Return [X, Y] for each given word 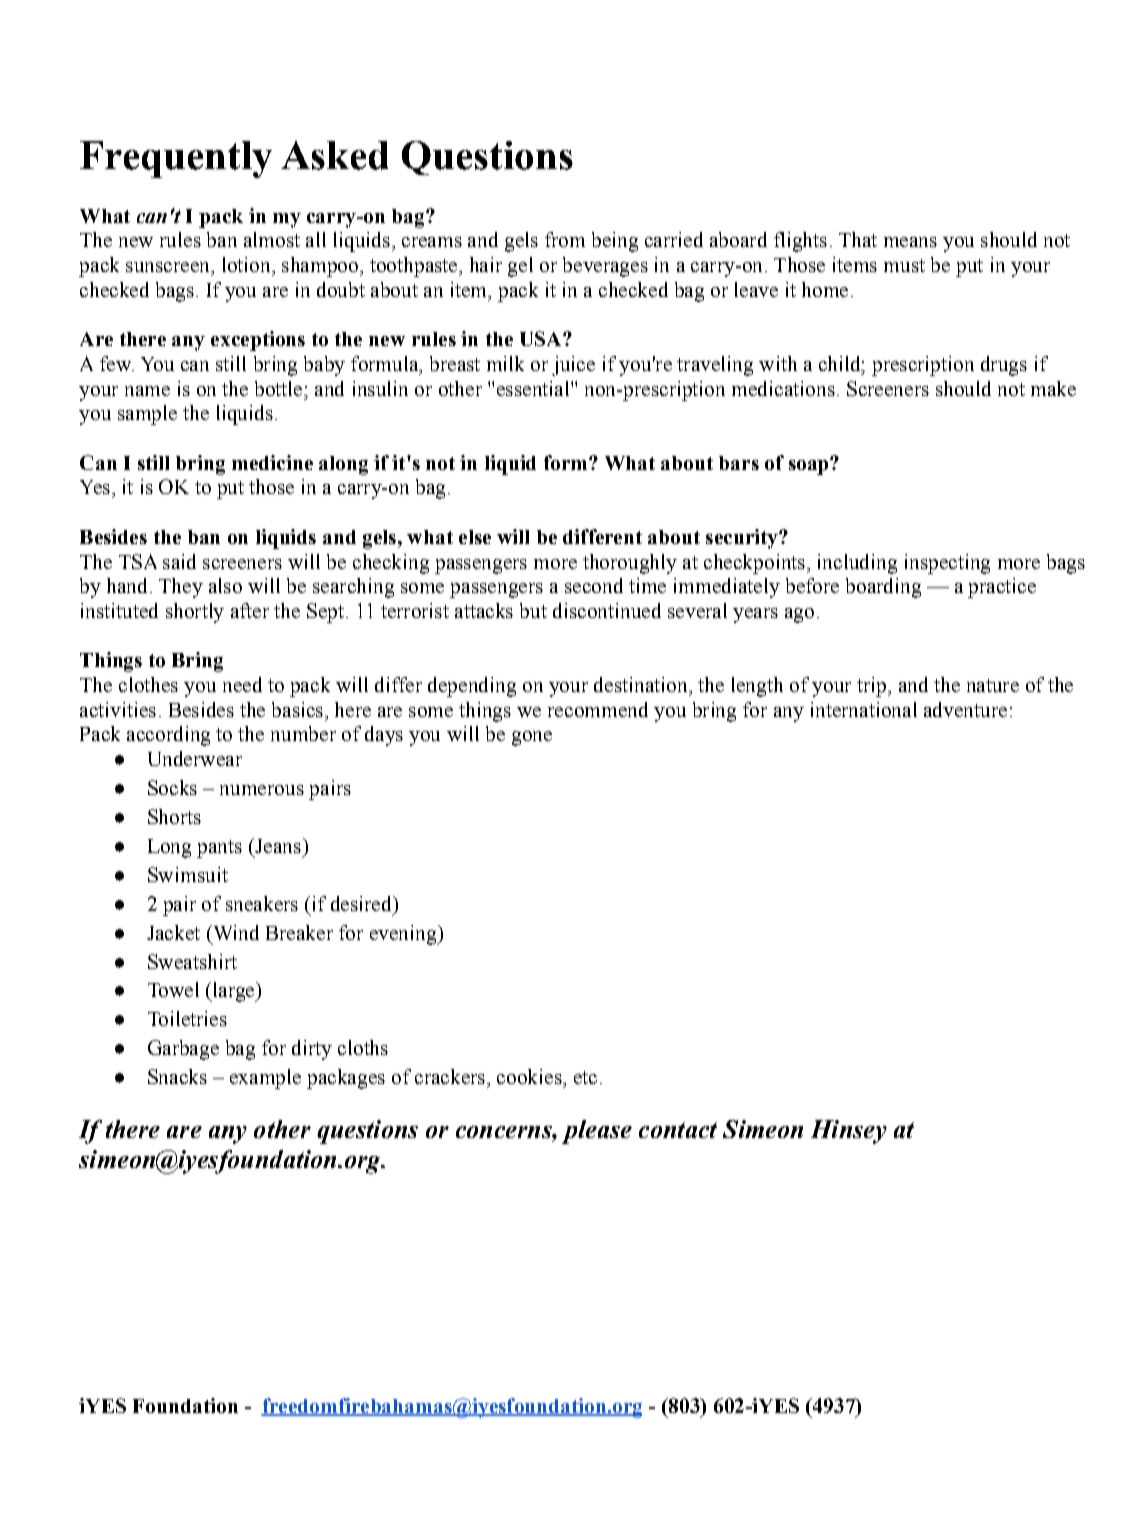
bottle [280, 388]
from [565, 239]
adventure [965, 709]
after [250, 610]
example [265, 1079]
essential [534, 388]
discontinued [607, 610]
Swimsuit [188, 874]
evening [404, 935]
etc [585, 1077]
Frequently [176, 159]
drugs [1004, 366]
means [910, 242]
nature [993, 685]
